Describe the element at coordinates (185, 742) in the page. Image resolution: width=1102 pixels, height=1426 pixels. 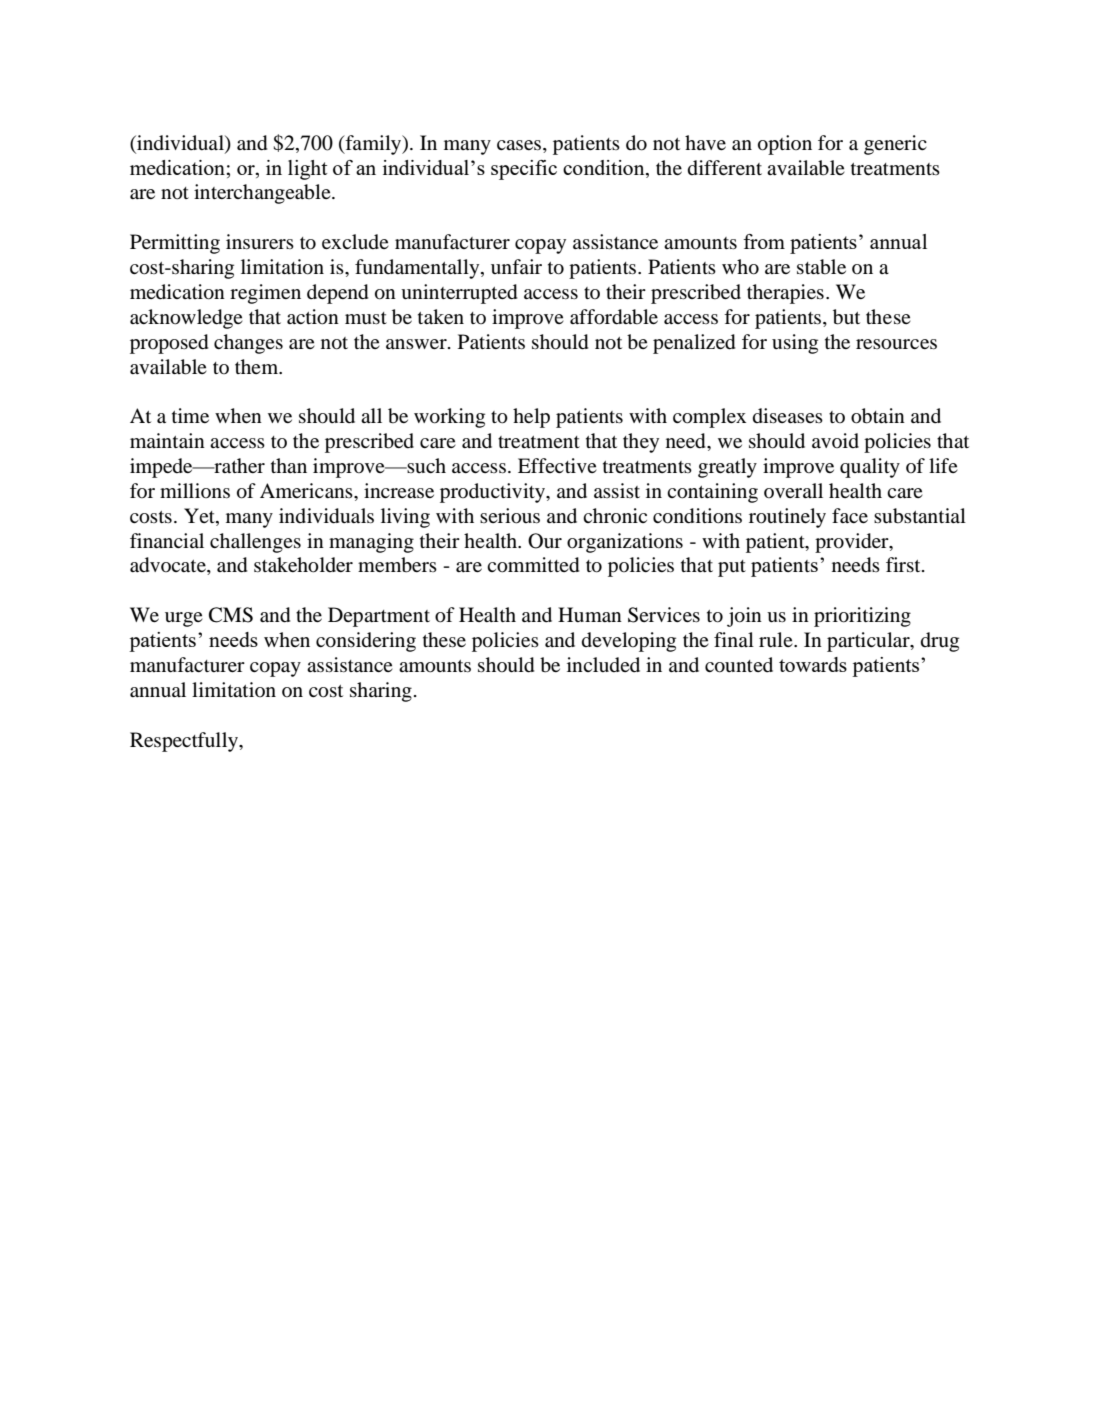
I see `Respectfully` at that location.
